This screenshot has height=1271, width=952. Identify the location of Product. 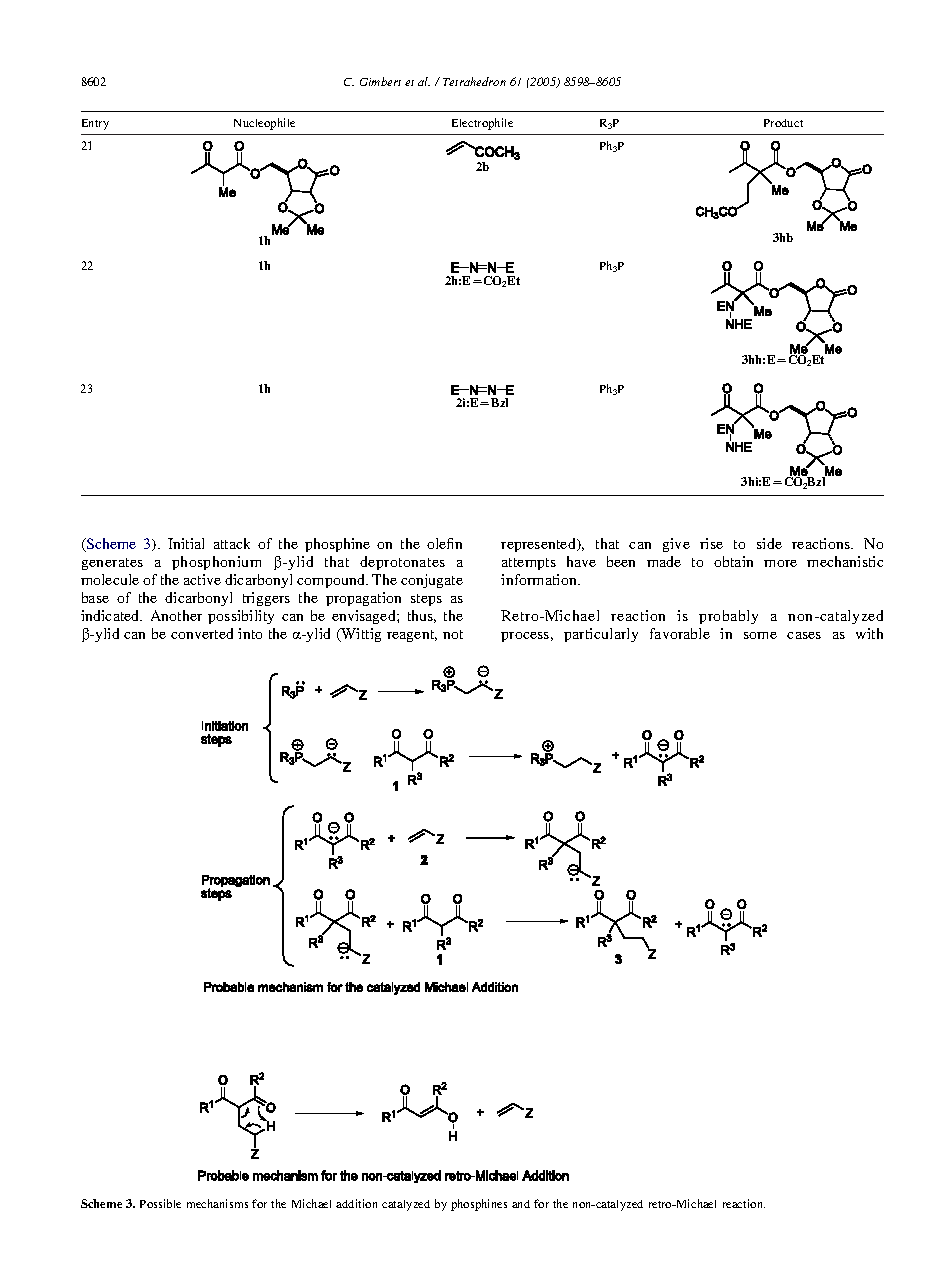
(783, 123).
